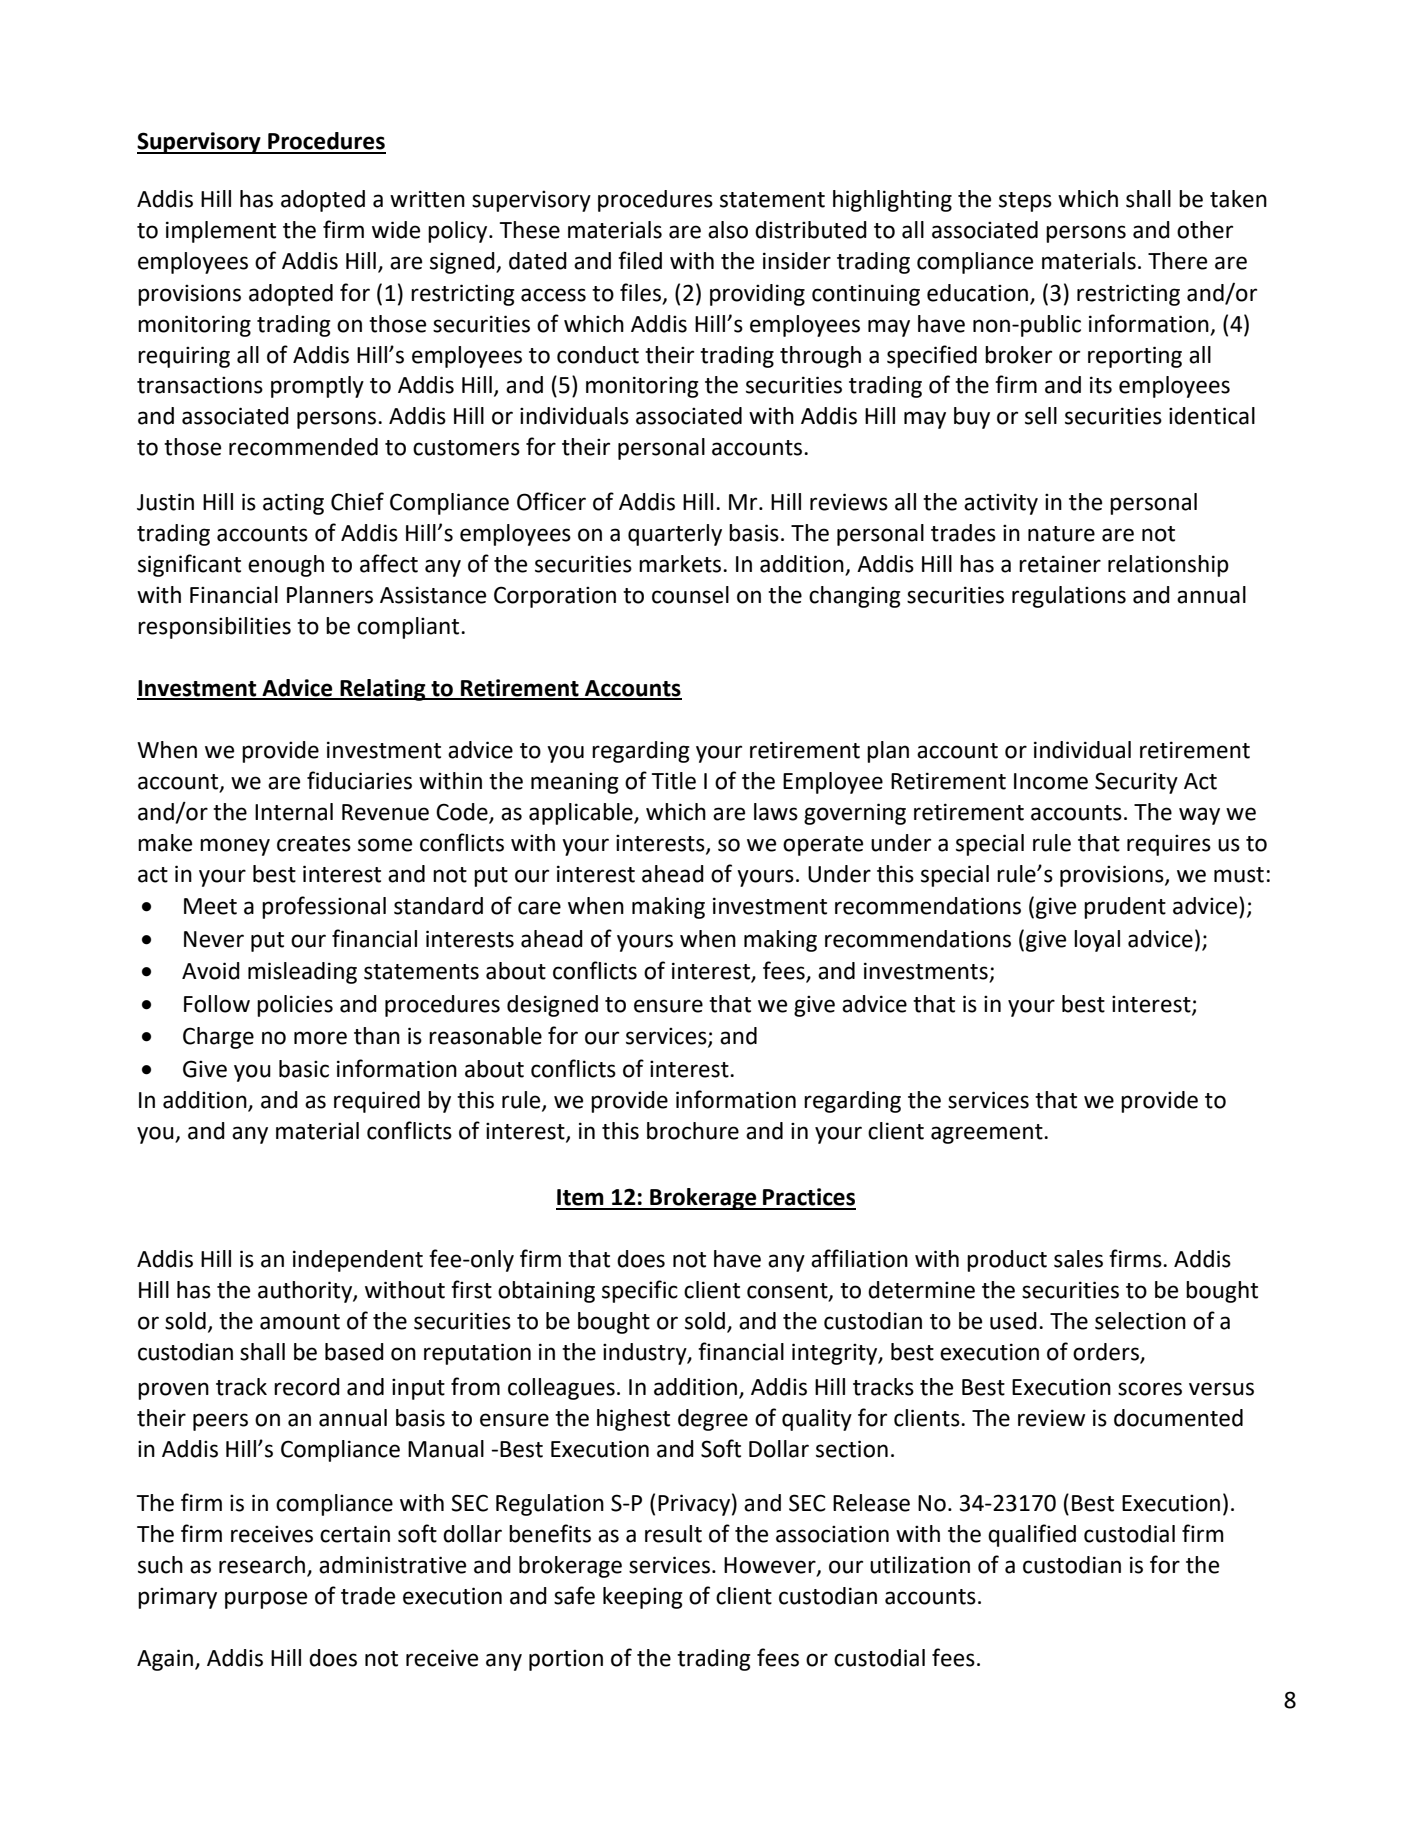 This page has height=1828, width=1412. I want to click on purpose, so click(266, 1600).
